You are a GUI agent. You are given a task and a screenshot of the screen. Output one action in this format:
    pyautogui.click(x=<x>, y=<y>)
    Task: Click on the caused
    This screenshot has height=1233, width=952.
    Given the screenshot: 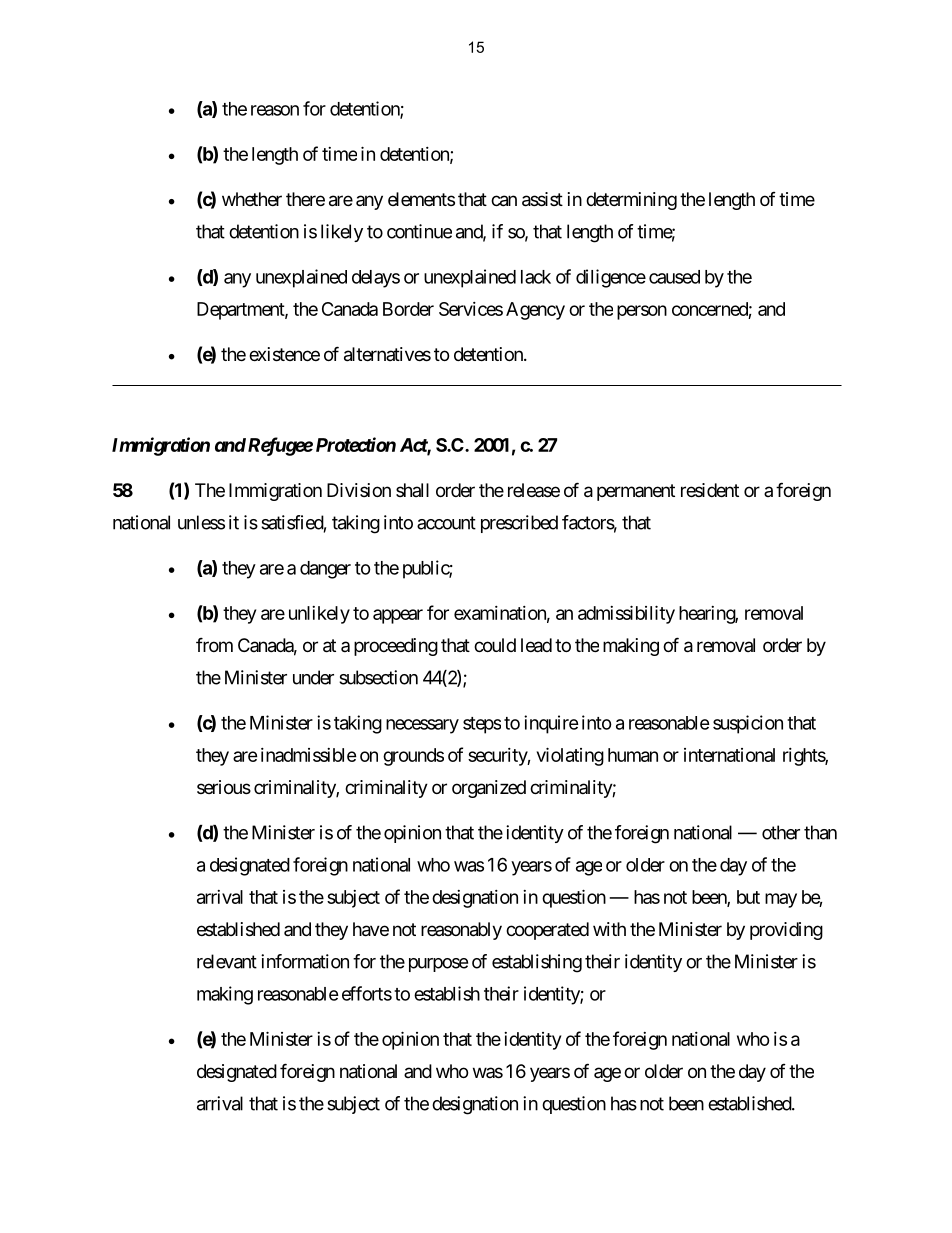 What is the action you would take?
    pyautogui.click(x=674, y=277)
